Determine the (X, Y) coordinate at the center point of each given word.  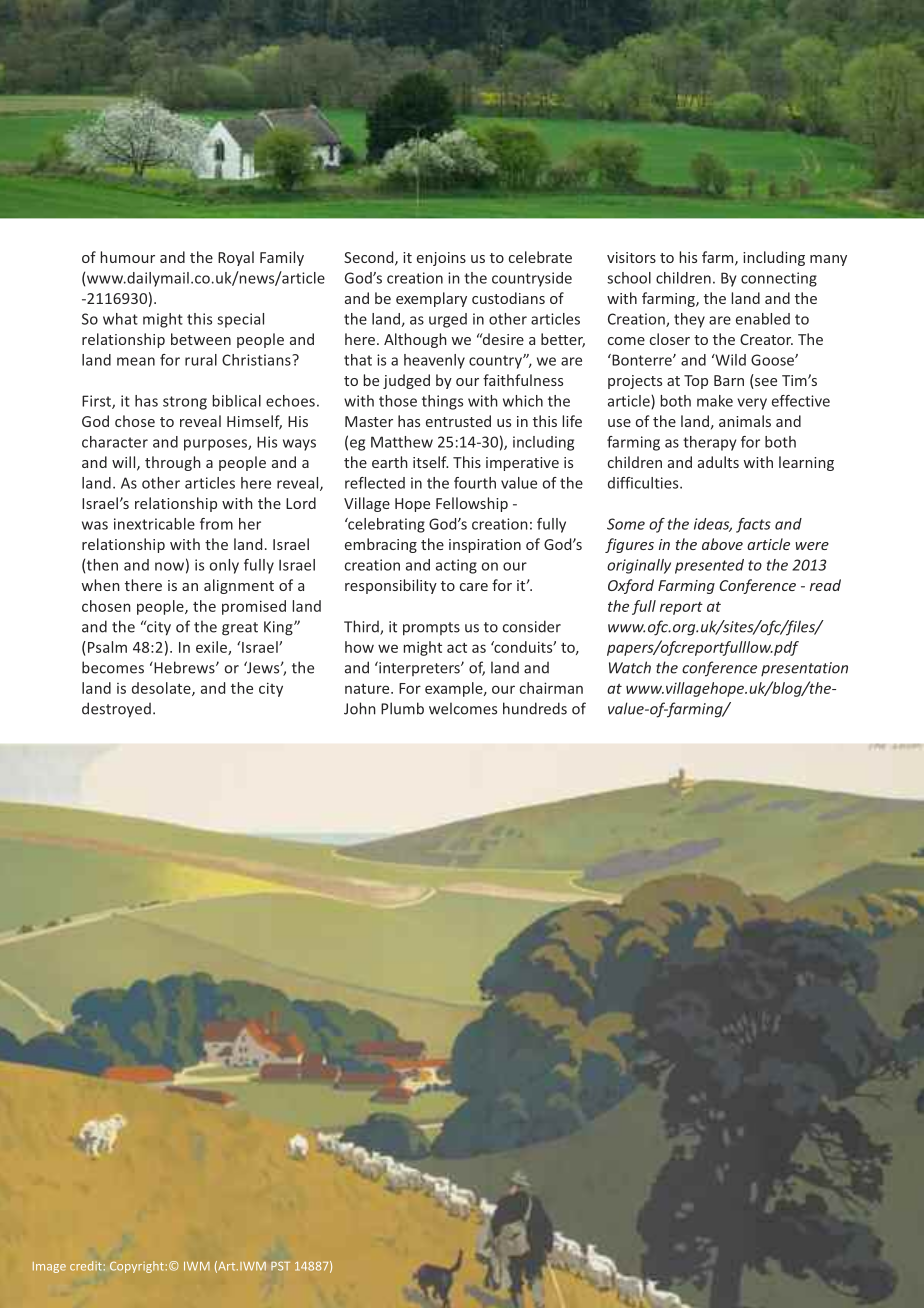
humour (128, 257)
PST (280, 1266)
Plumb (402, 708)
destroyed (116, 710)
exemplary (431, 299)
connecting (779, 279)
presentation (804, 669)
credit (86, 1266)
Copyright (137, 1267)
